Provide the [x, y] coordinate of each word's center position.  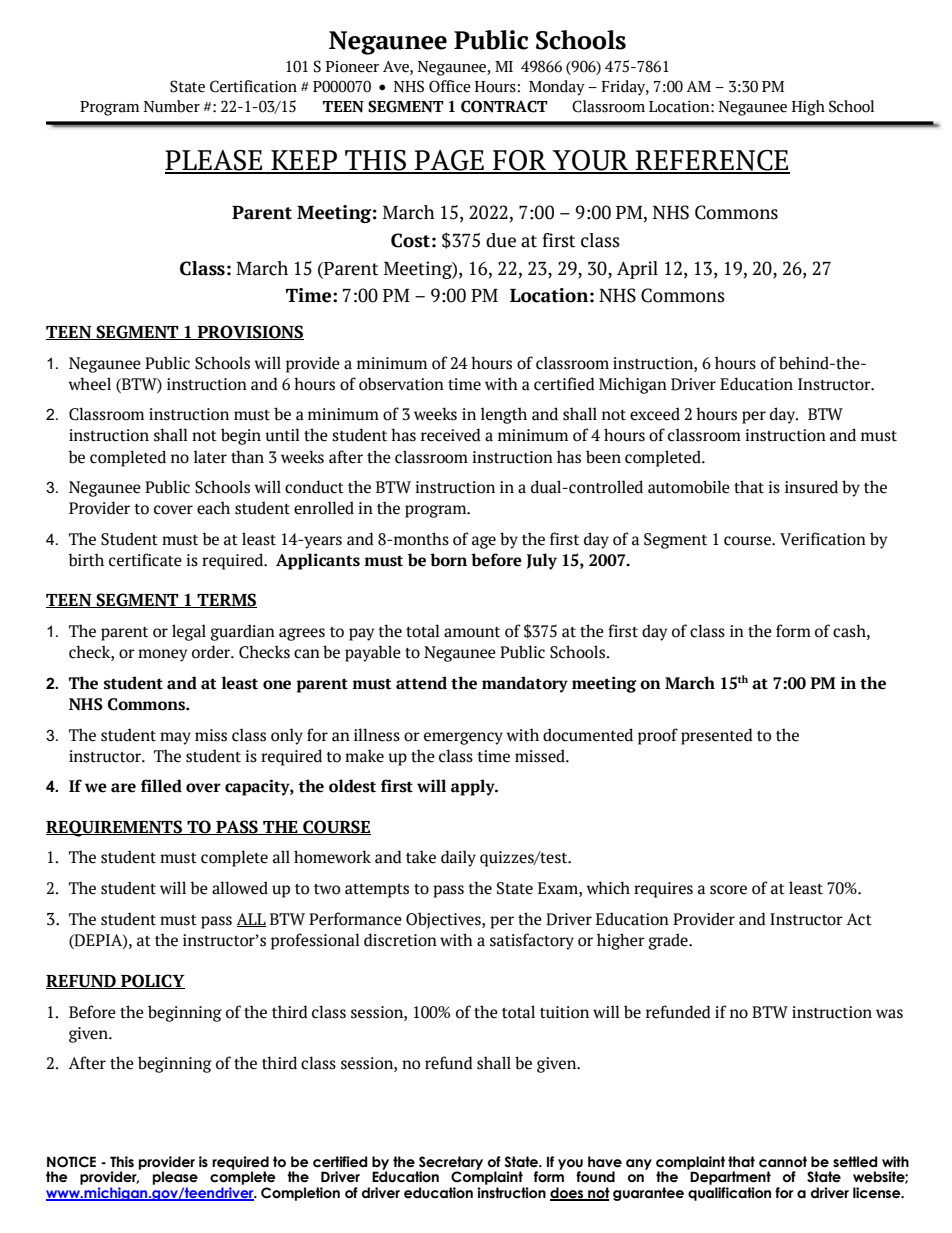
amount [472, 632]
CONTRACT [504, 106]
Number [172, 106]
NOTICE [71, 1162]
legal [189, 632]
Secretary [450, 1164]
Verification [823, 539]
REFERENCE [711, 161]
